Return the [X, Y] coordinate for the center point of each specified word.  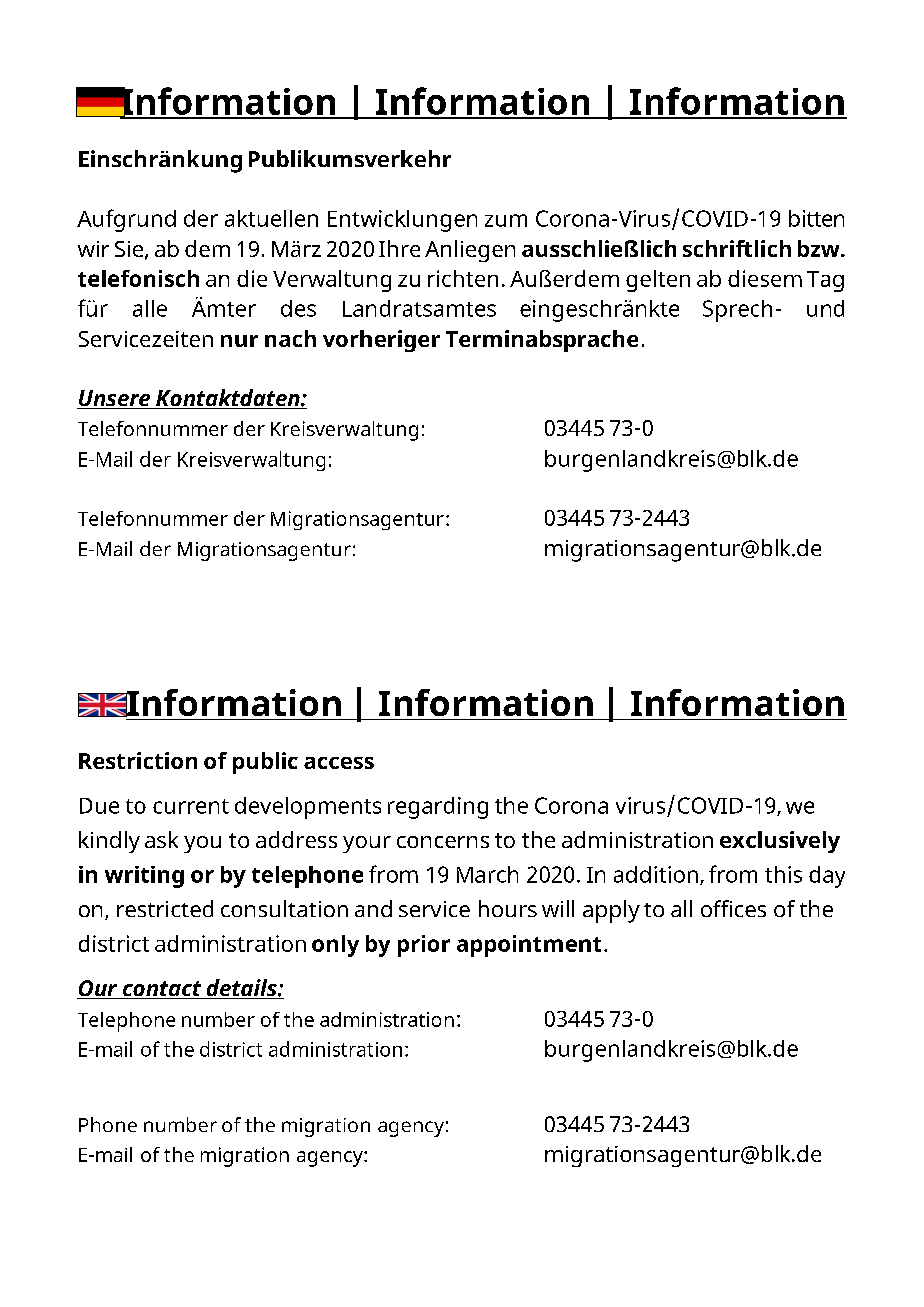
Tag [825, 281]
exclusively [780, 842]
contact [162, 990]
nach [290, 338]
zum [506, 220]
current [191, 806]
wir [93, 249]
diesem [765, 278]
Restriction [138, 760]
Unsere [115, 399]
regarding [438, 808]
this [783, 874]
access [339, 763]
